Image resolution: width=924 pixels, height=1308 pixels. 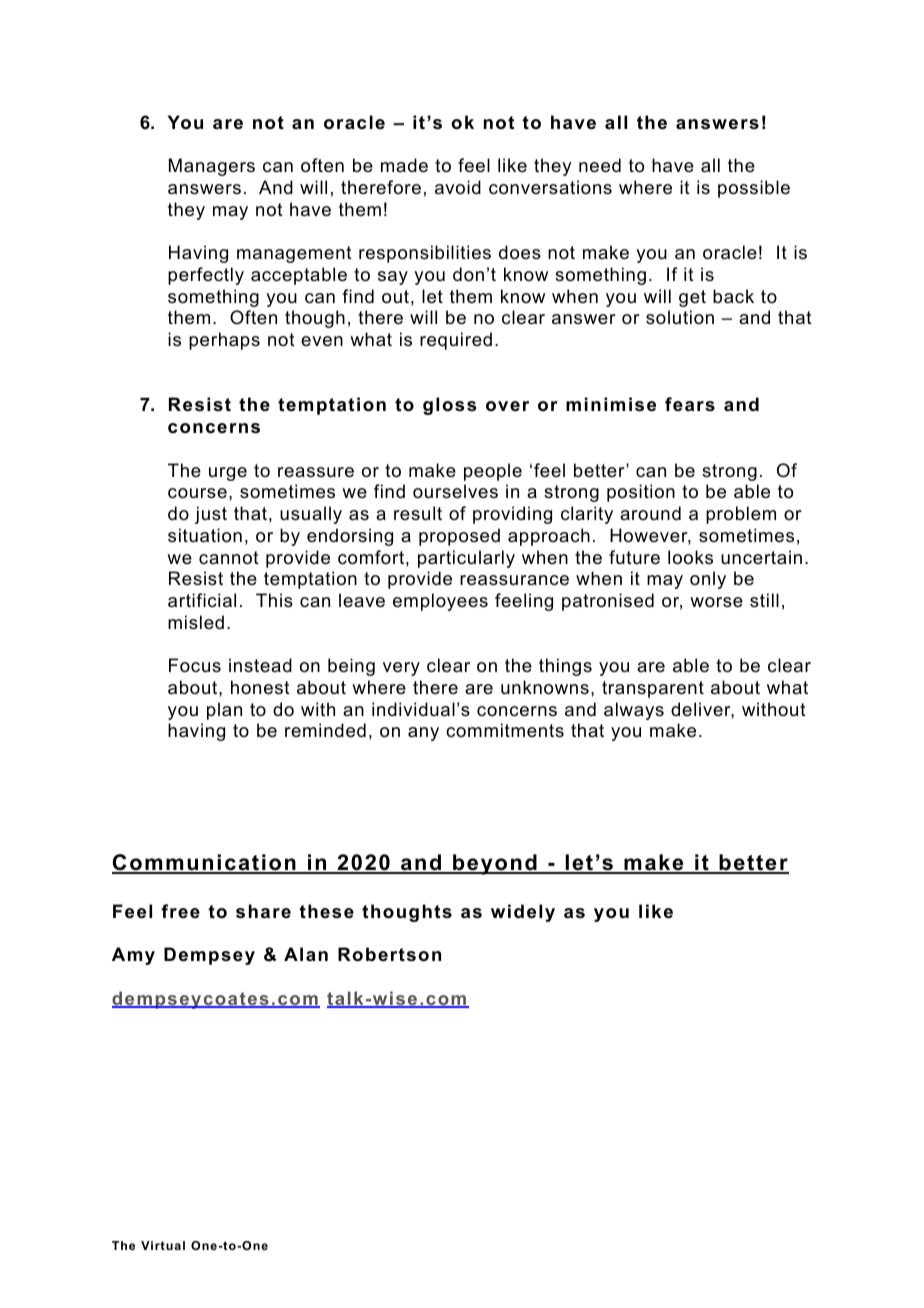 I want to click on avoid, so click(x=458, y=187).
